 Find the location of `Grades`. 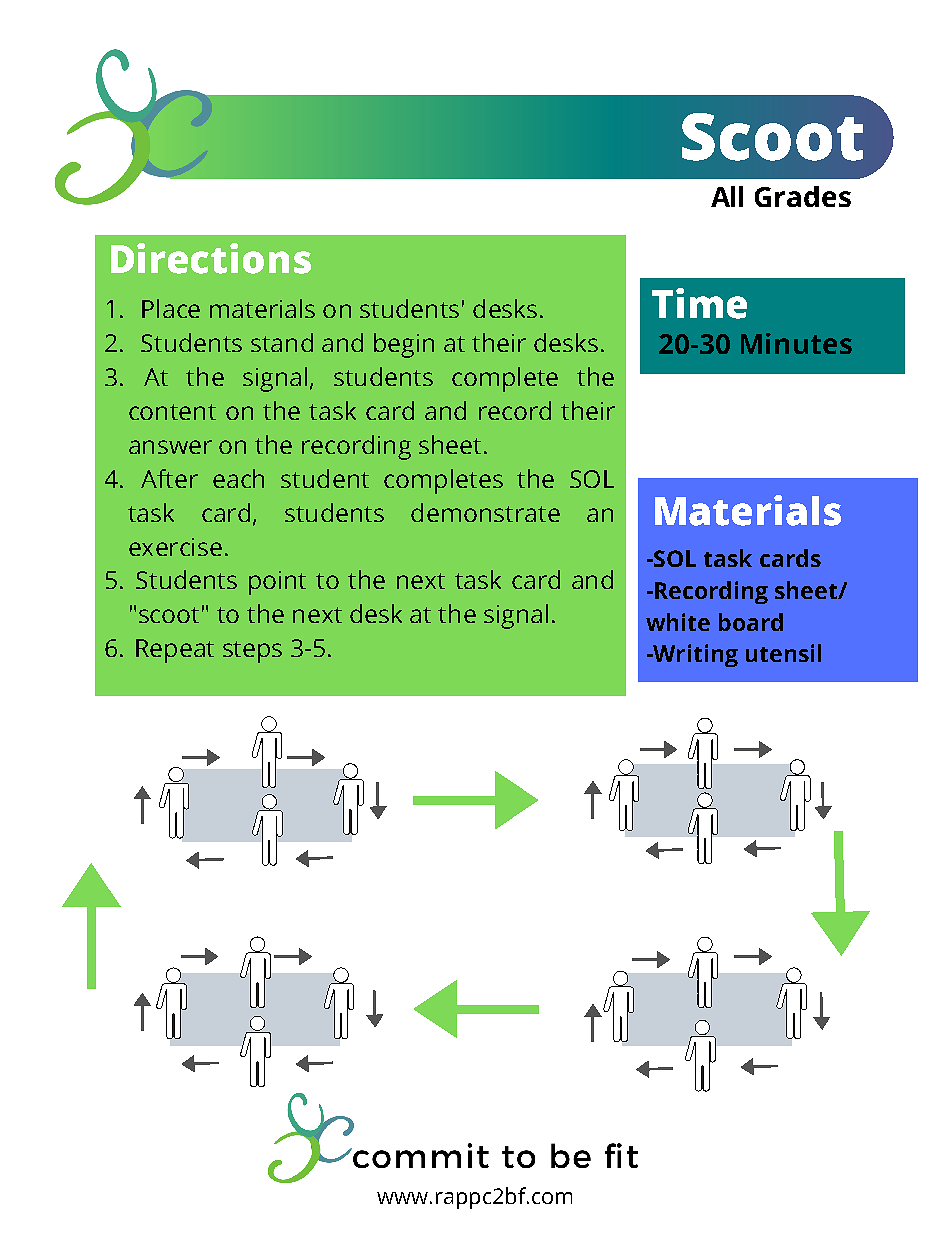

Grades is located at coordinates (803, 196).
